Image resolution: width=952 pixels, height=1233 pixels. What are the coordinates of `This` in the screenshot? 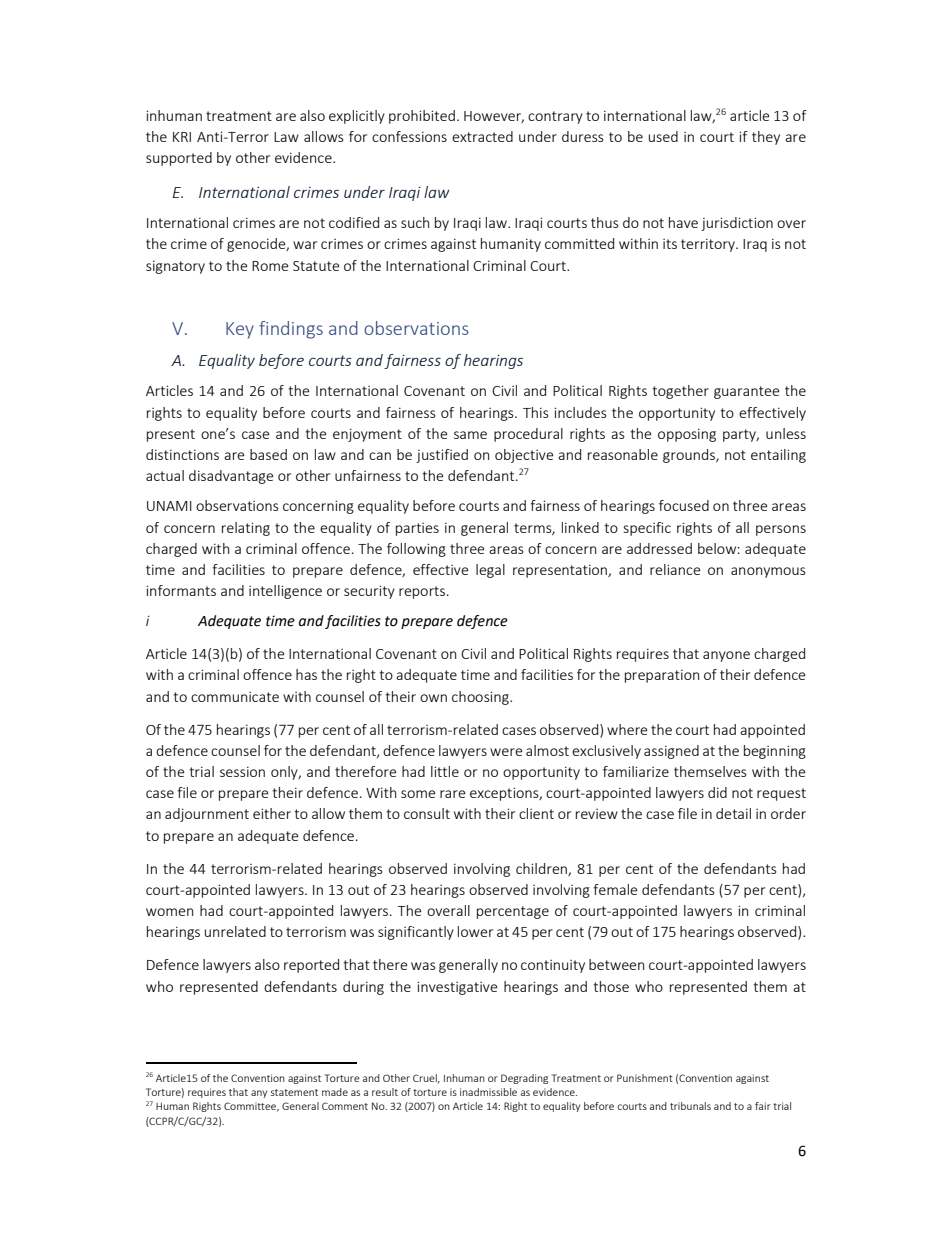 It's located at (536, 412).
